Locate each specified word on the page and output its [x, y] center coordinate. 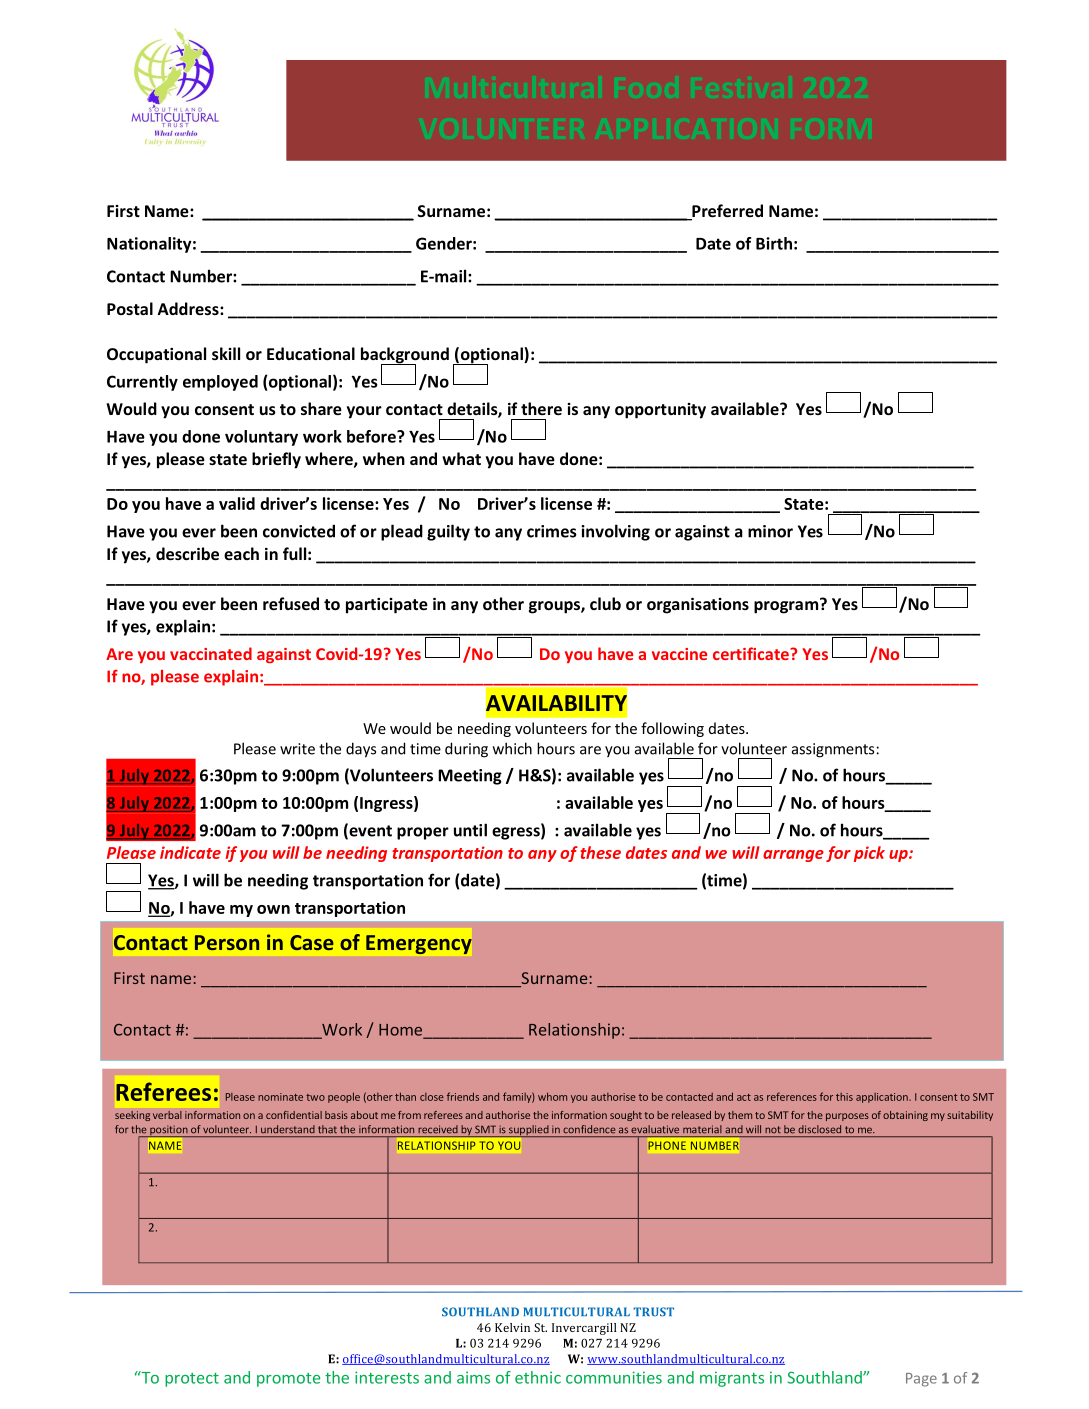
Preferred [726, 212]
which [512, 748]
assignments [833, 750]
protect [192, 1380]
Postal [130, 308]
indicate [190, 852]
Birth [774, 243]
